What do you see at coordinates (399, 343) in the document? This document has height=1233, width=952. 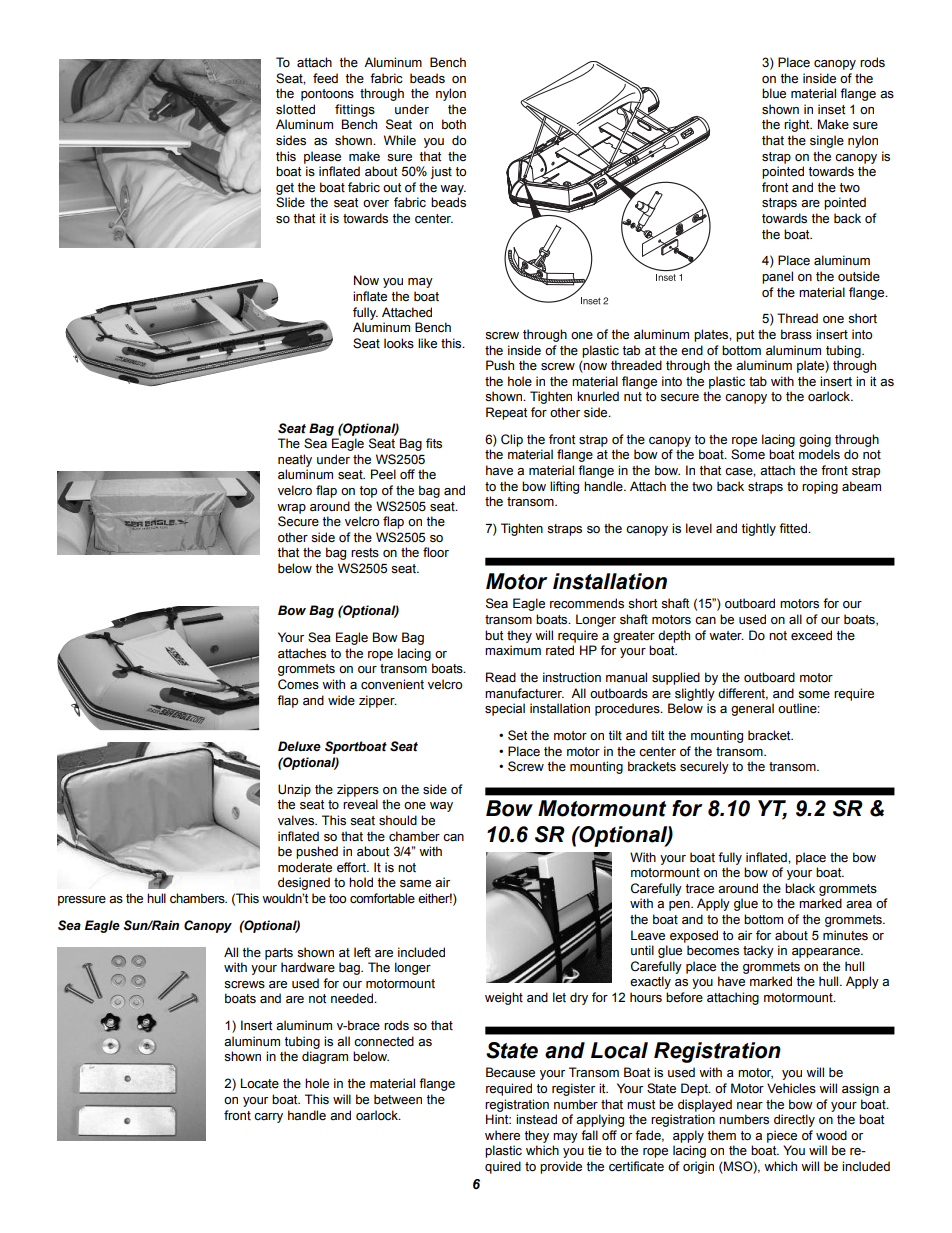 I see `looks` at bounding box center [399, 343].
